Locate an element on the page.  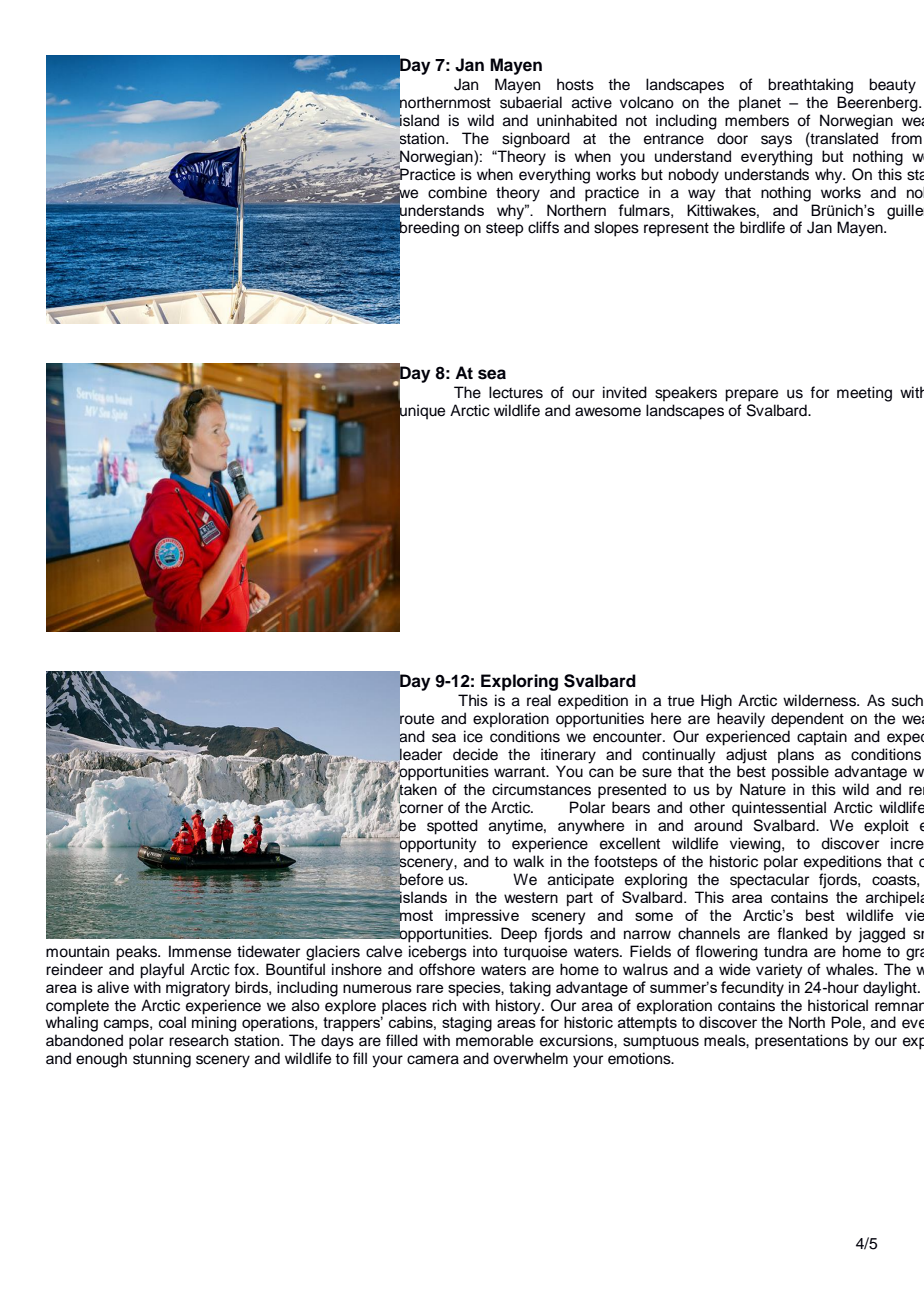
combine is located at coordinates (457, 192).
